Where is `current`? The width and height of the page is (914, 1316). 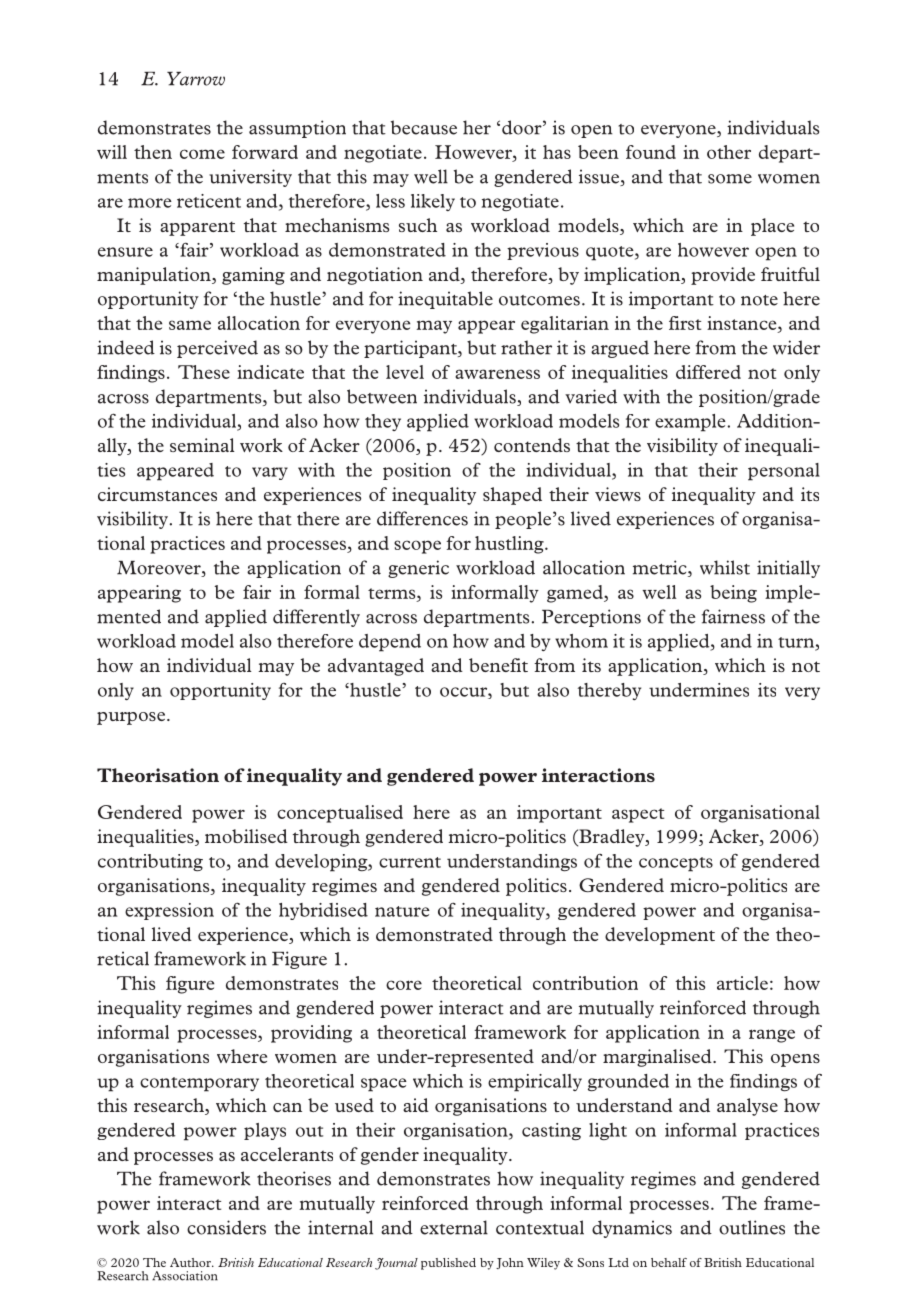 current is located at coordinates (410, 862).
